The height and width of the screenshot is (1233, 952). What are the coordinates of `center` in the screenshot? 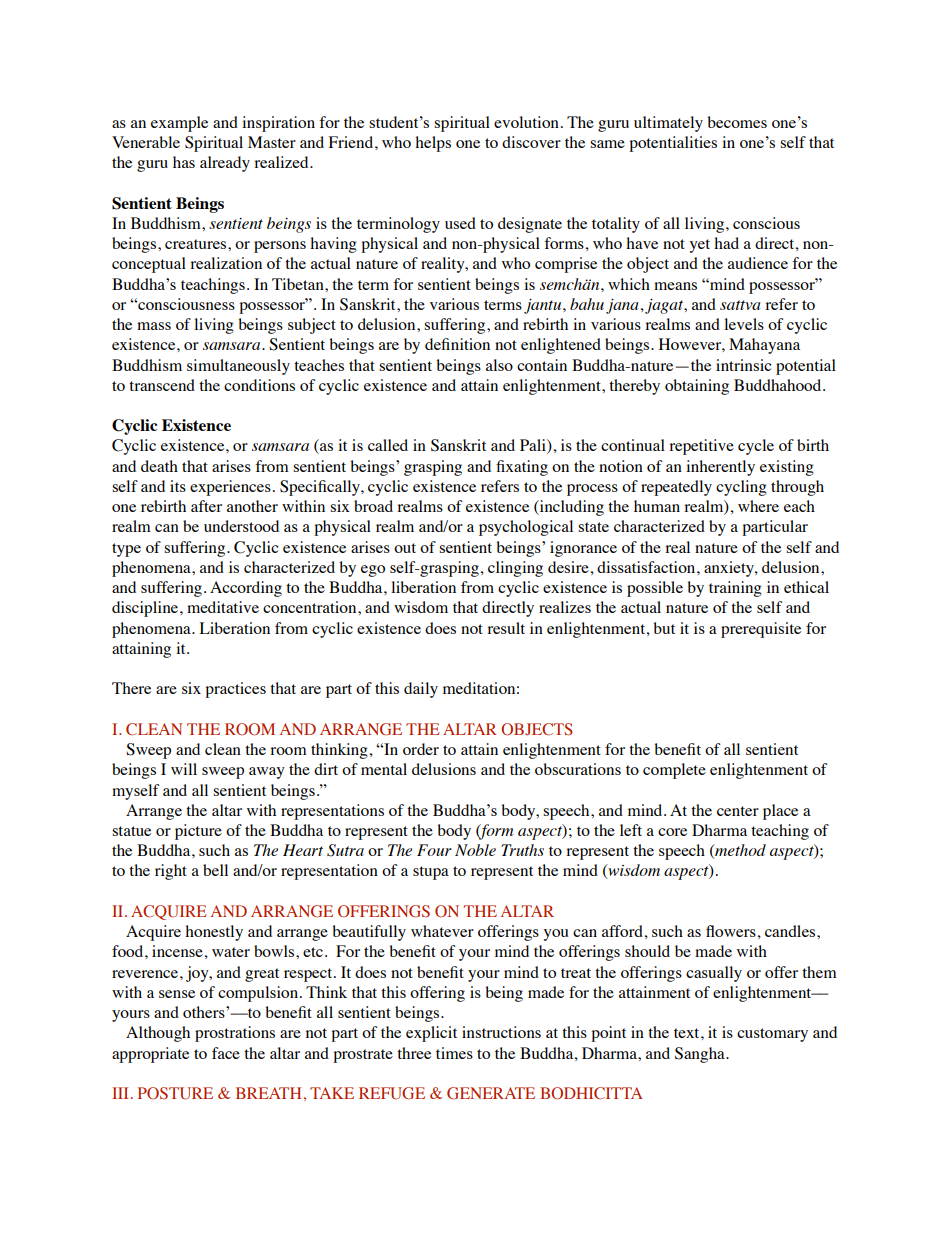 It's located at (738, 811).
